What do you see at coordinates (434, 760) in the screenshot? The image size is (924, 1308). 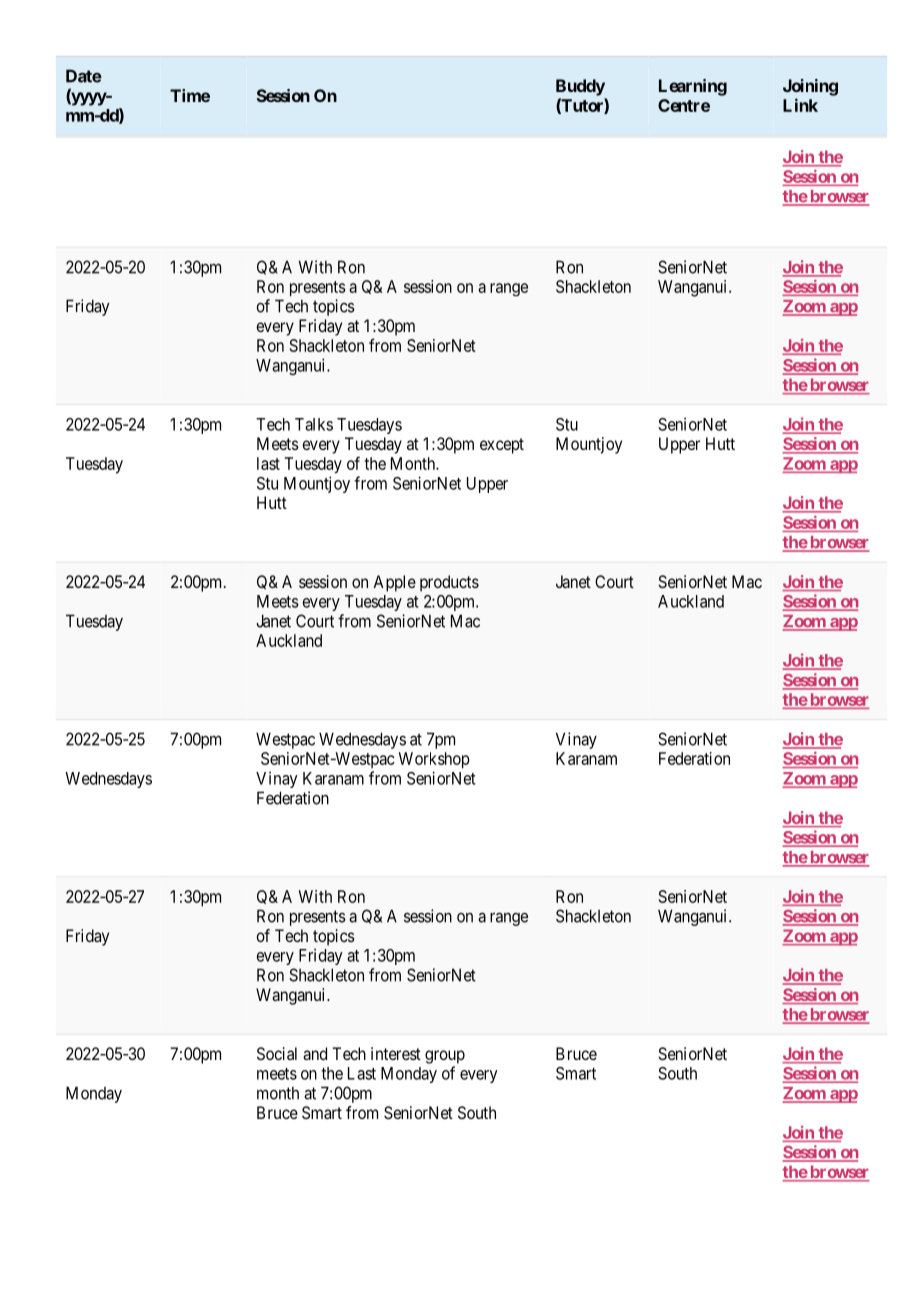 I see `Workshop` at bounding box center [434, 760].
